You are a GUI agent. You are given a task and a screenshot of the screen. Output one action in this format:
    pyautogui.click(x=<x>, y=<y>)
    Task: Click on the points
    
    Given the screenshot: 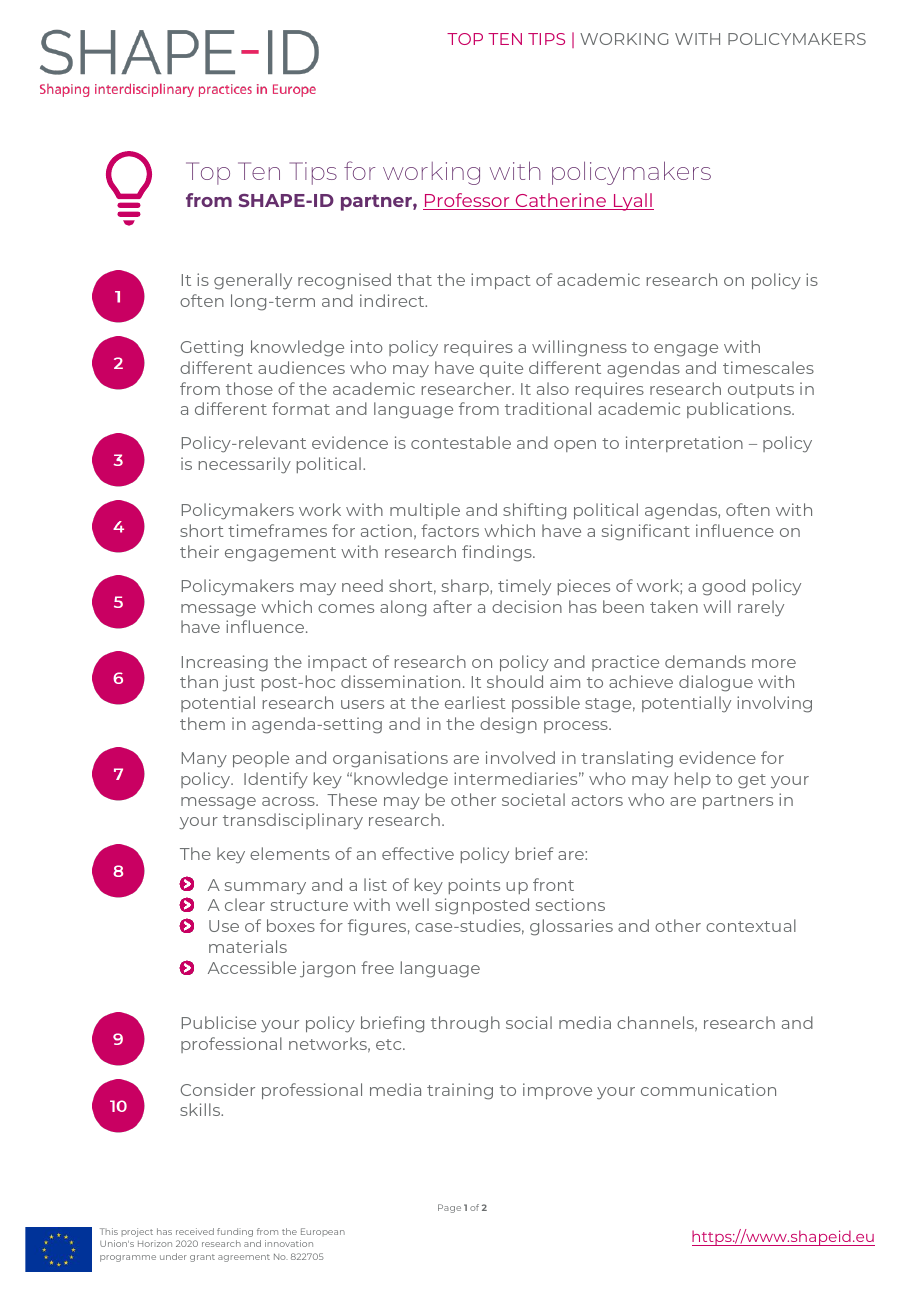 What is the action you would take?
    pyautogui.click(x=474, y=886)
